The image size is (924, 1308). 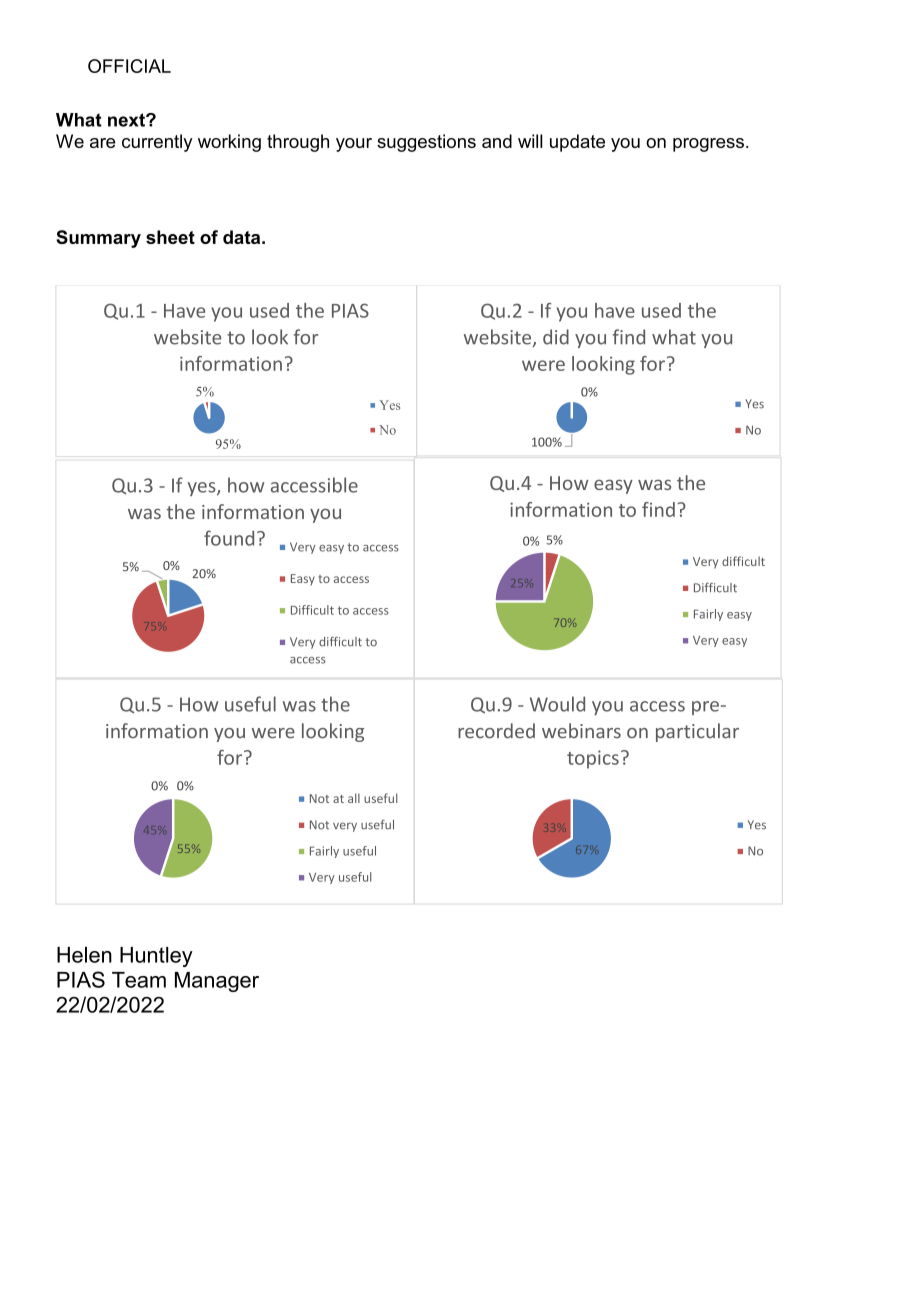 I want to click on progress, so click(x=708, y=145).
